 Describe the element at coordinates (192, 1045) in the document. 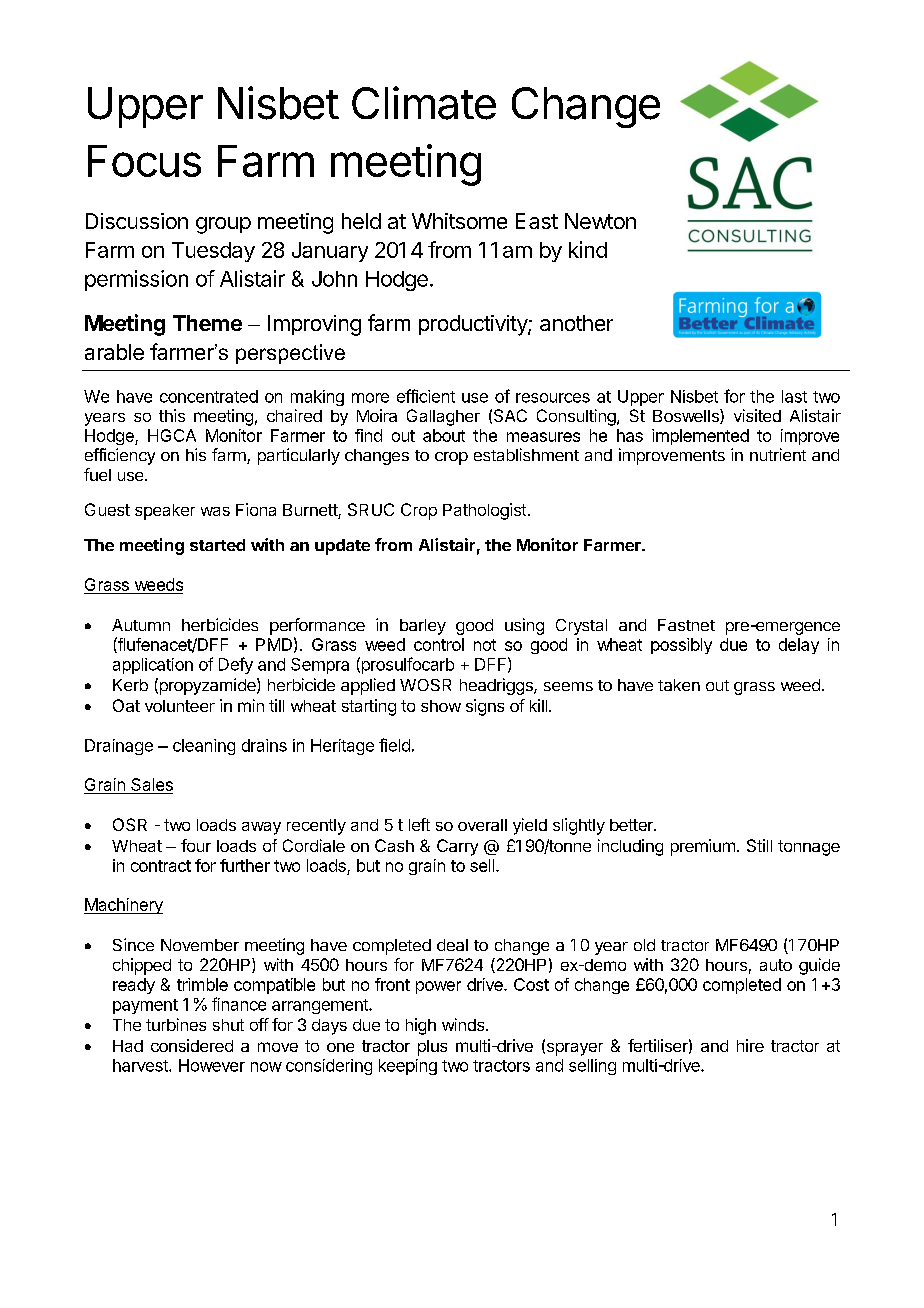

I see `considered` at that location.
